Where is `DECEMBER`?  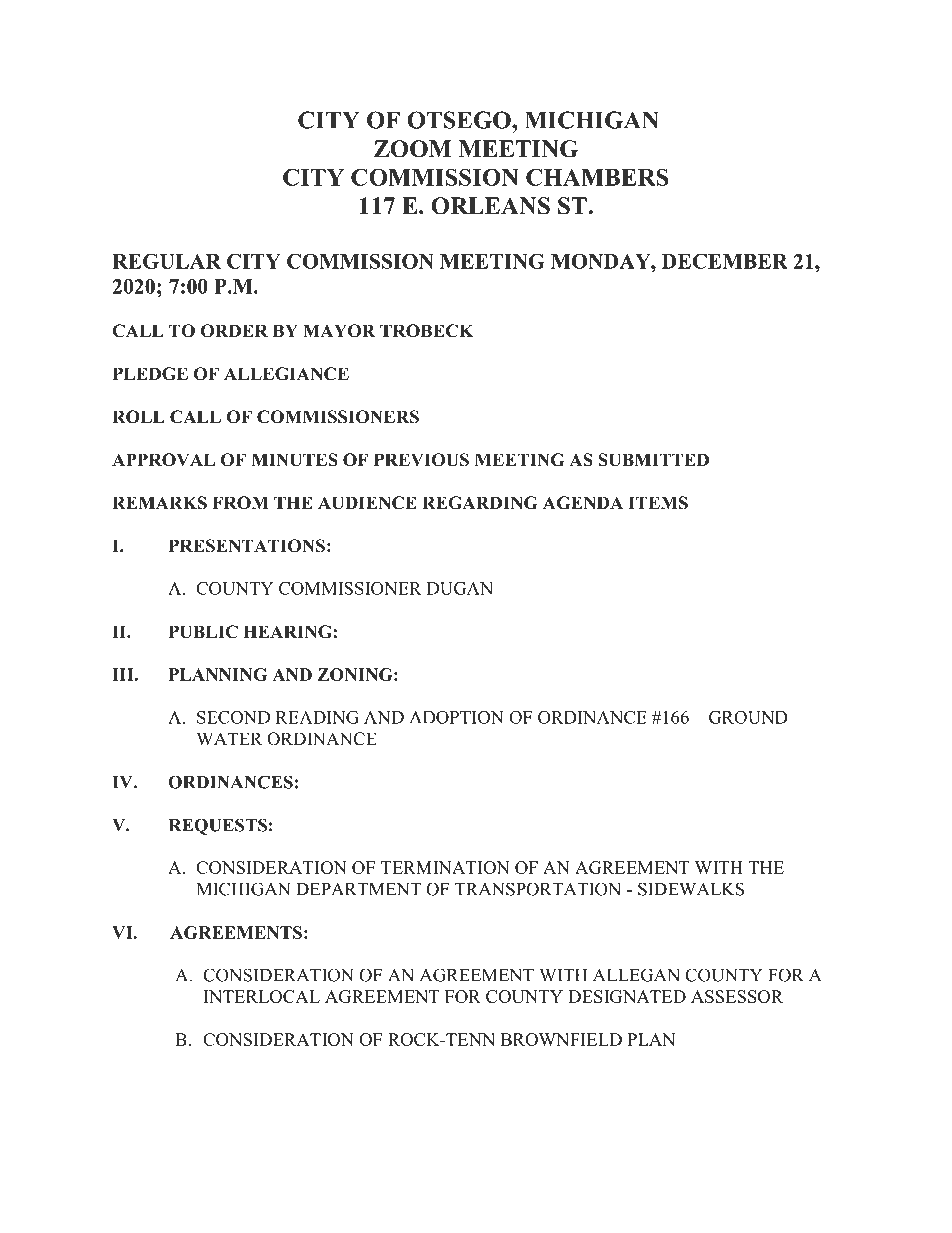 DECEMBER is located at coordinates (725, 261).
